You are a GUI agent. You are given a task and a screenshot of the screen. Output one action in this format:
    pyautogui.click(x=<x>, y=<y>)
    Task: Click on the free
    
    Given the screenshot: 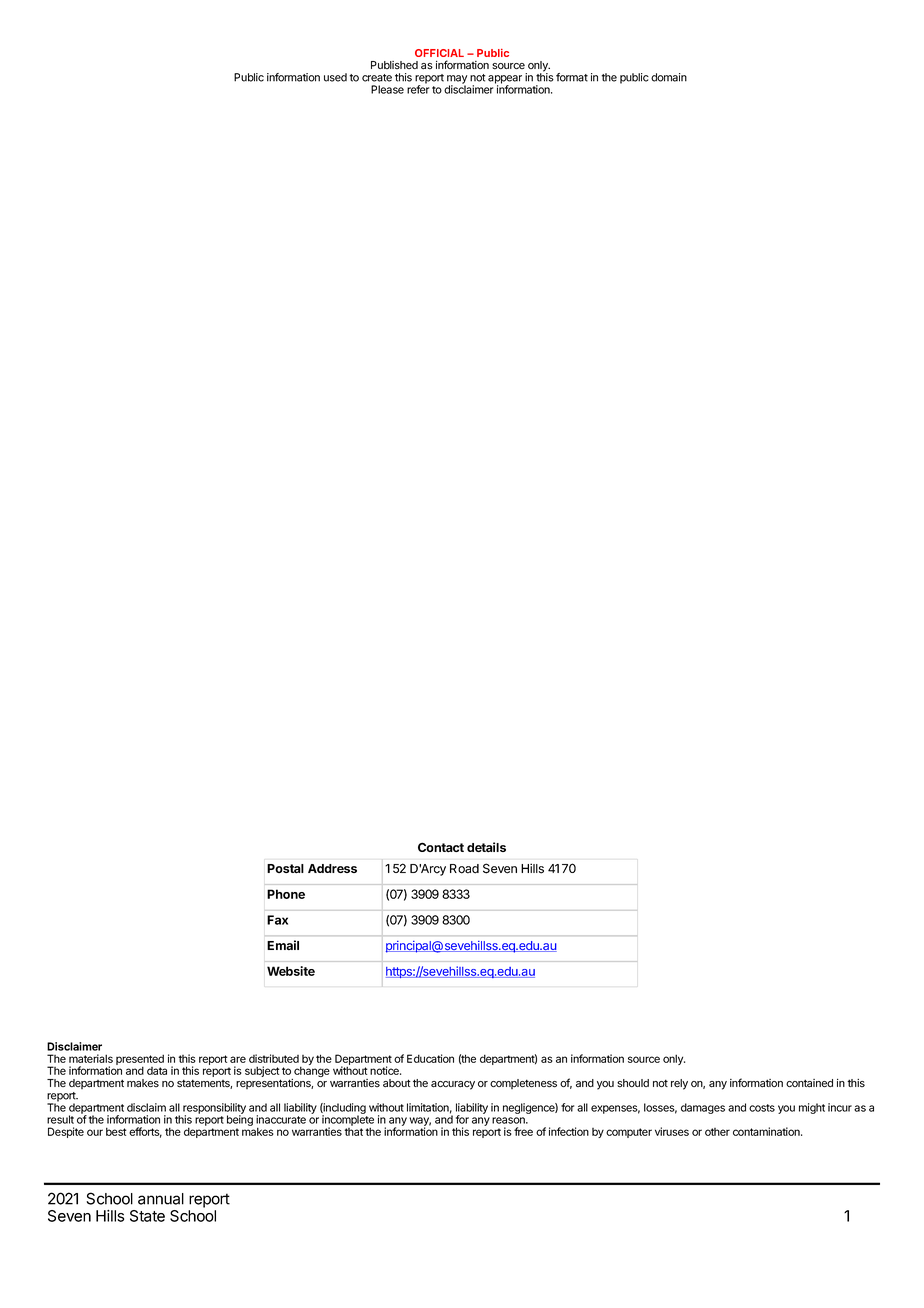 What is the action you would take?
    pyautogui.click(x=523, y=1131)
